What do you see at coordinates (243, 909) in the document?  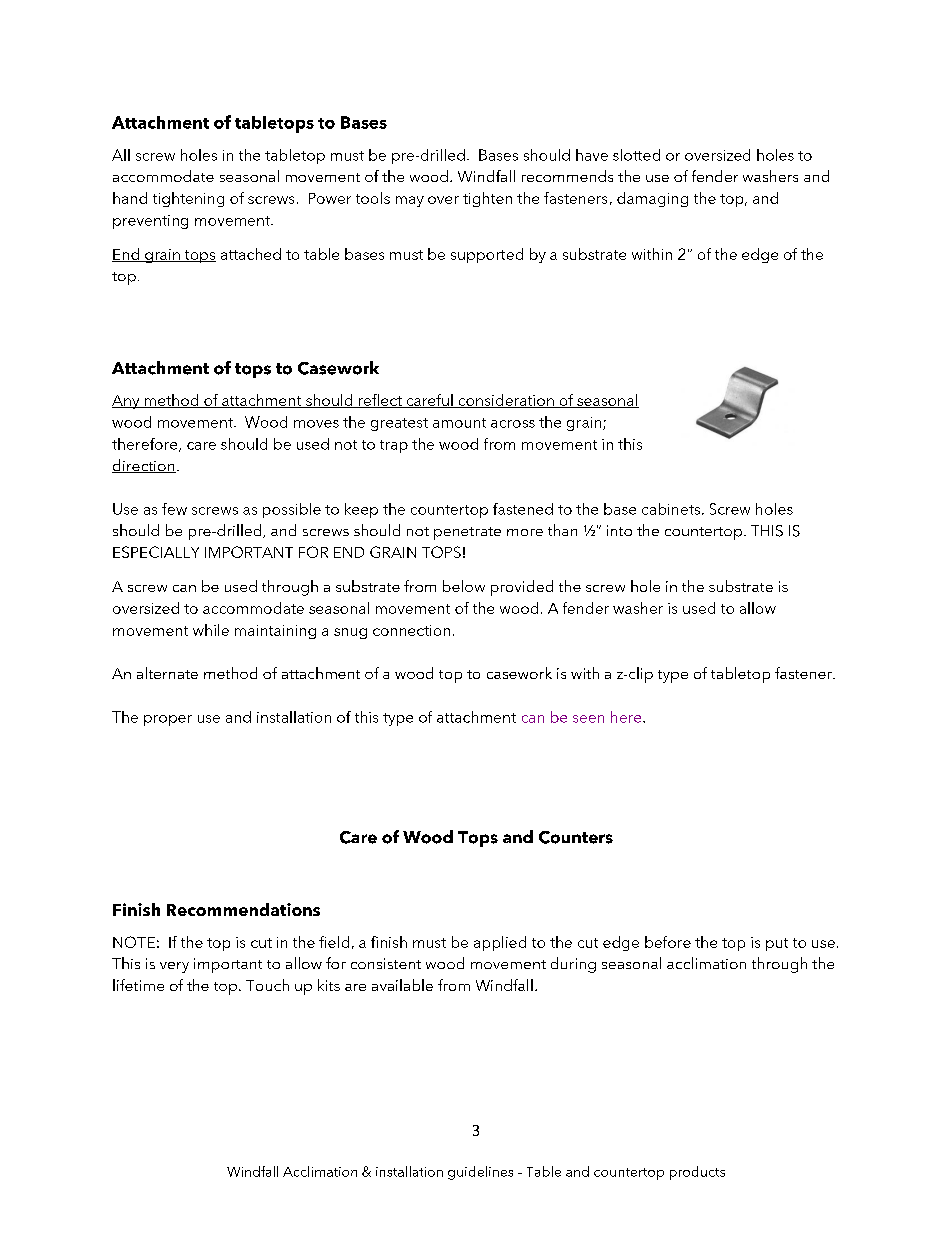 I see `Recommendations` at bounding box center [243, 909].
